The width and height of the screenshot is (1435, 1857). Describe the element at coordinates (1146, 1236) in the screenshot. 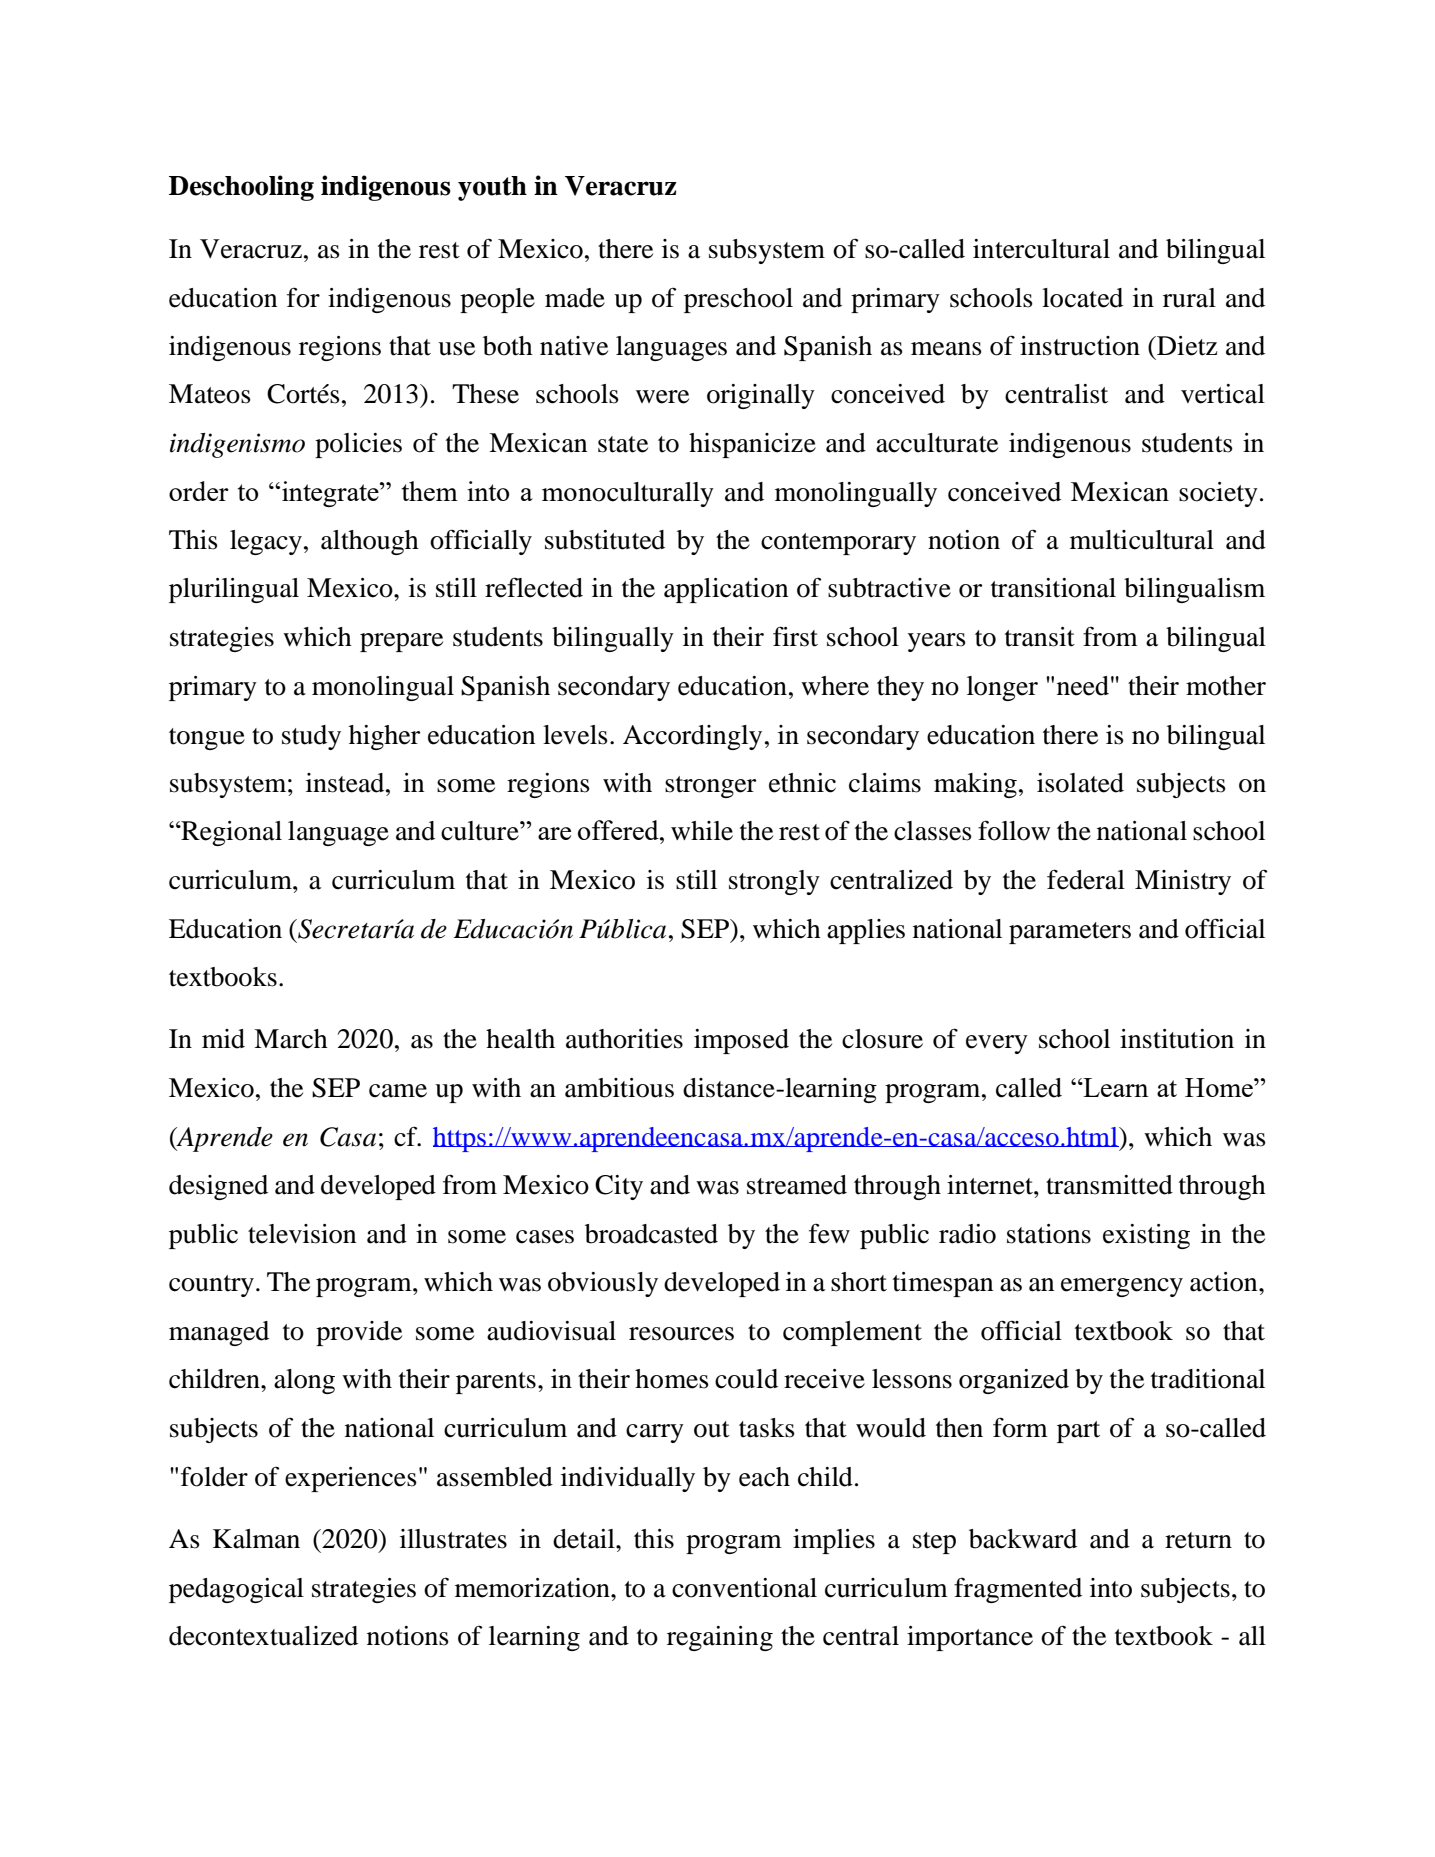

I see `existing` at that location.
